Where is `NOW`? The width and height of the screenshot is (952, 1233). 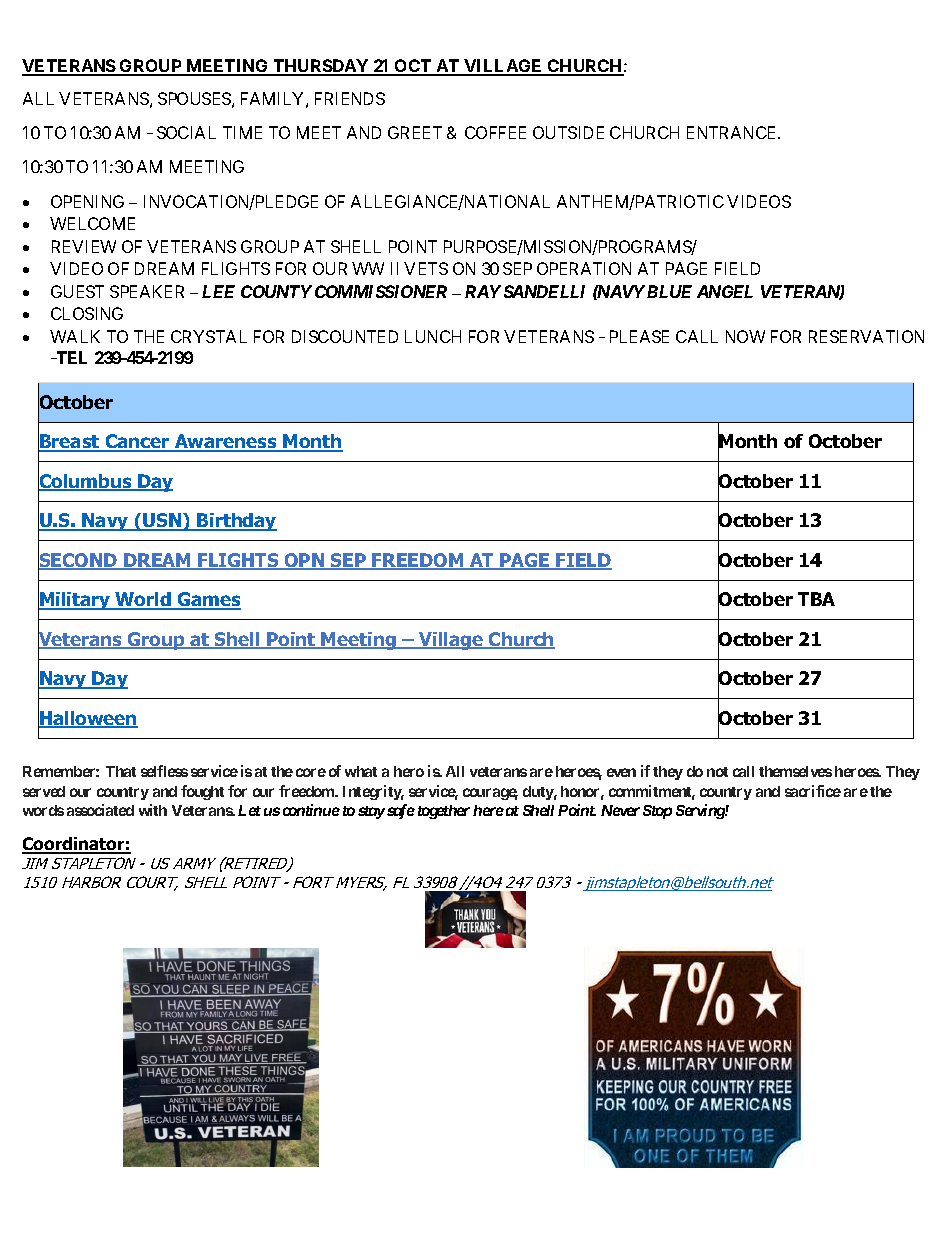 NOW is located at coordinates (745, 336).
